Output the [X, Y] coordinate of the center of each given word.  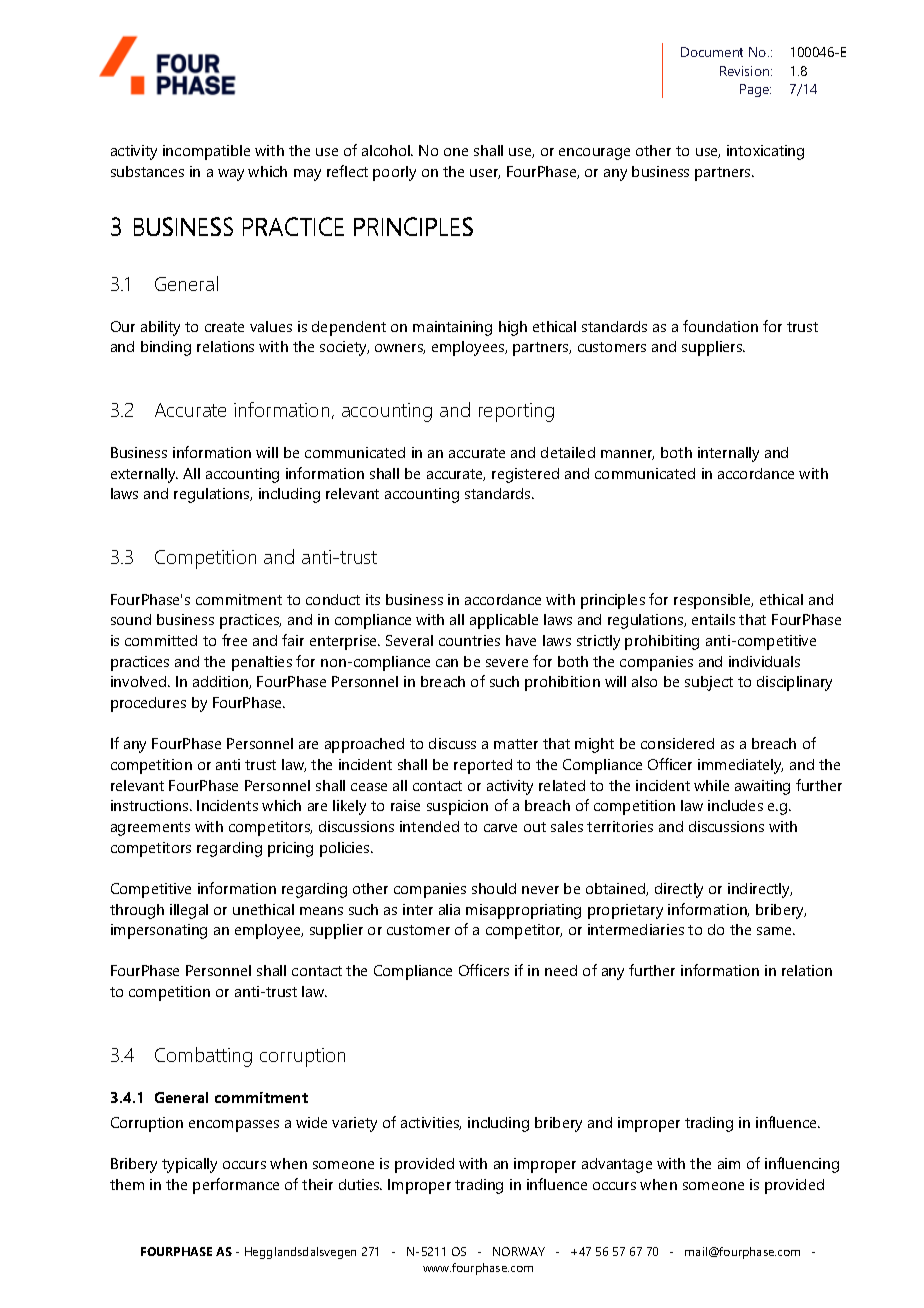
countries [469, 640]
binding [166, 348]
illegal [189, 911]
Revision [746, 71]
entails [713, 619]
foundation [720, 326]
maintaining [452, 328]
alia [449, 909]
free [234, 640]
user [485, 174]
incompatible [206, 152]
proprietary [625, 911]
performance [236, 1186]
